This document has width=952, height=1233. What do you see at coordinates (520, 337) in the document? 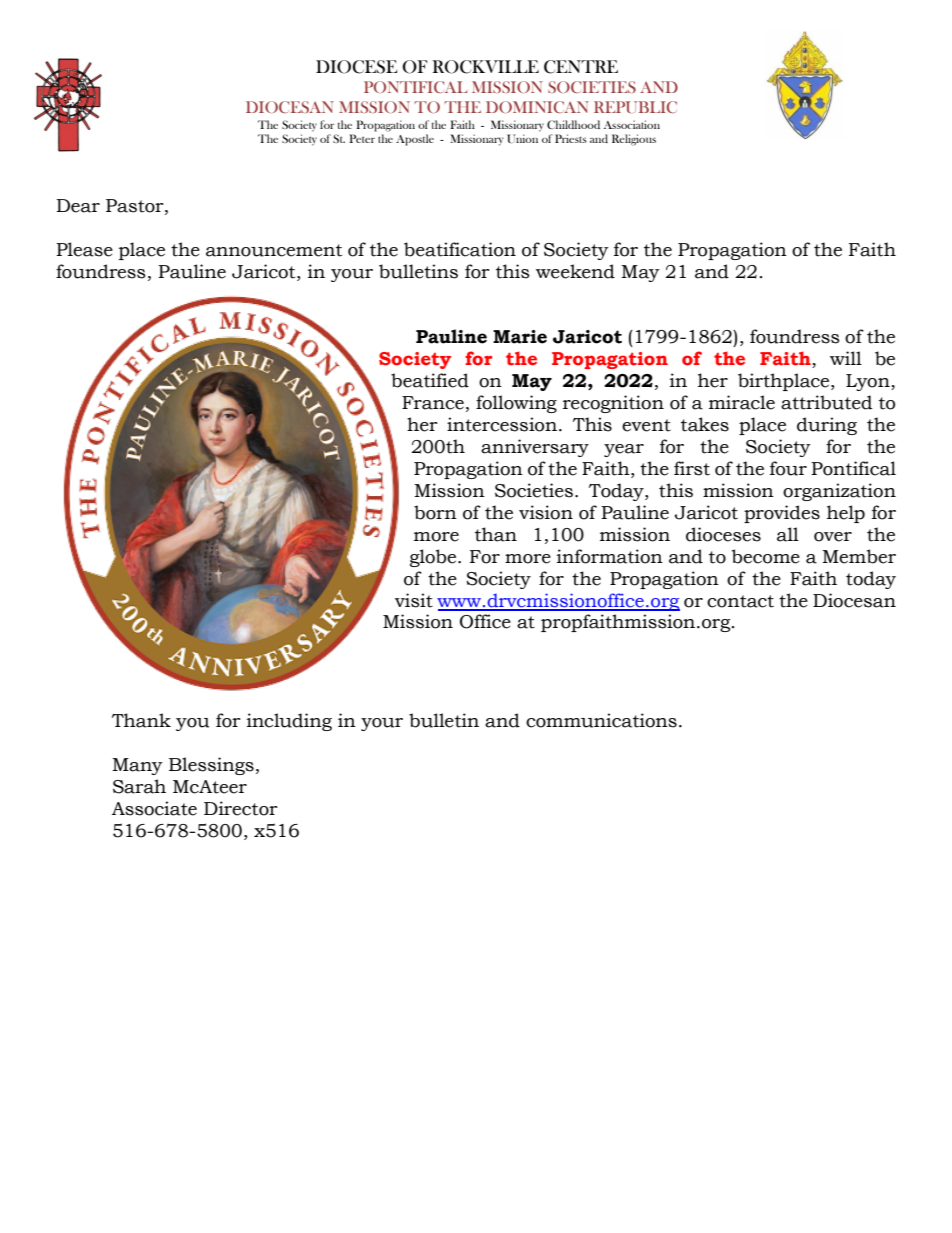
I see `Marie` at bounding box center [520, 337].
